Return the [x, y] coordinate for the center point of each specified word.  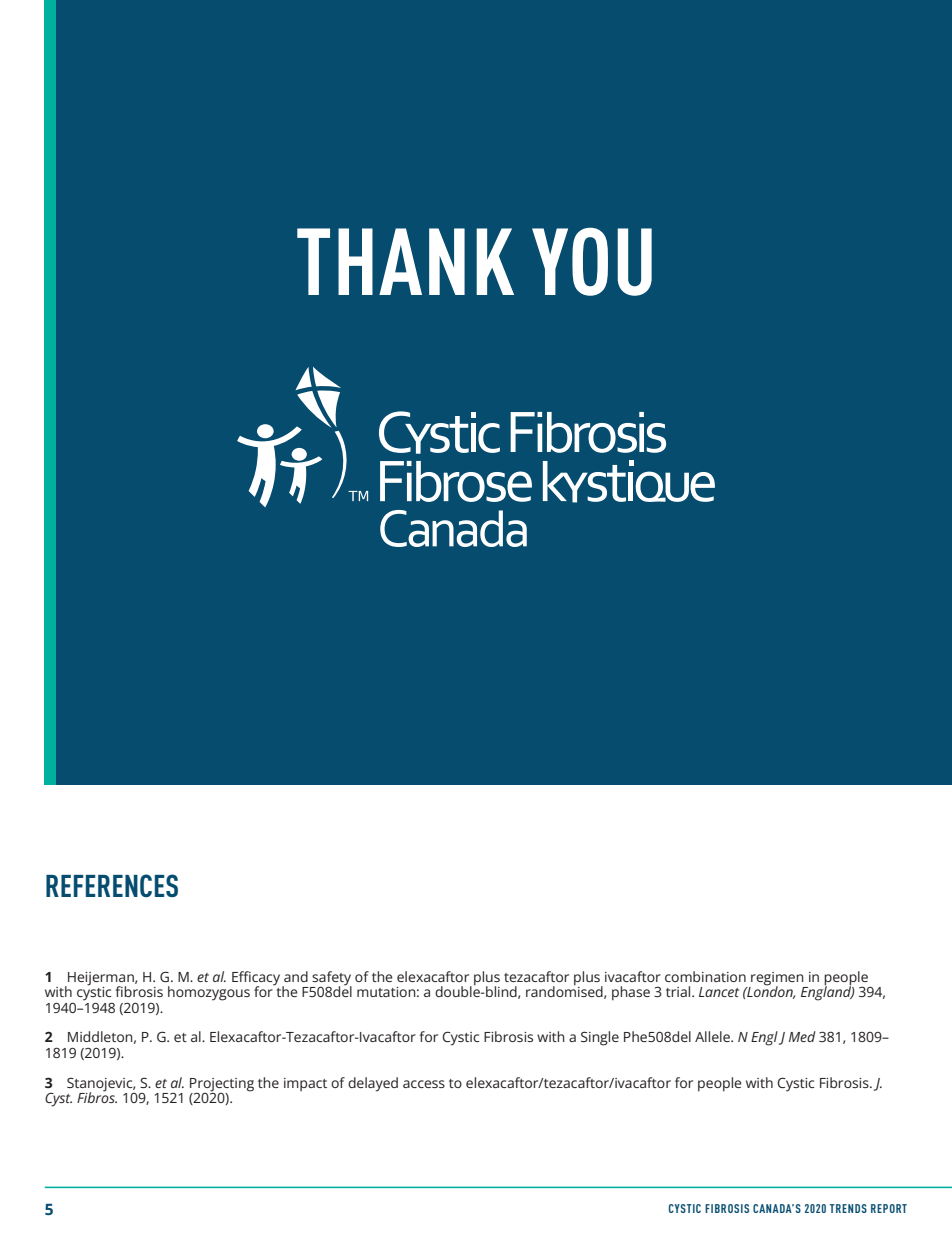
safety [331, 979]
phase [631, 993]
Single [600, 1038]
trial [679, 991]
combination [705, 976]
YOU [592, 261]
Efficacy [257, 979]
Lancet [719, 992]
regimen [777, 980]
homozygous [209, 993]
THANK [405, 261]
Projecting [222, 1085]
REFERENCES [112, 885]
